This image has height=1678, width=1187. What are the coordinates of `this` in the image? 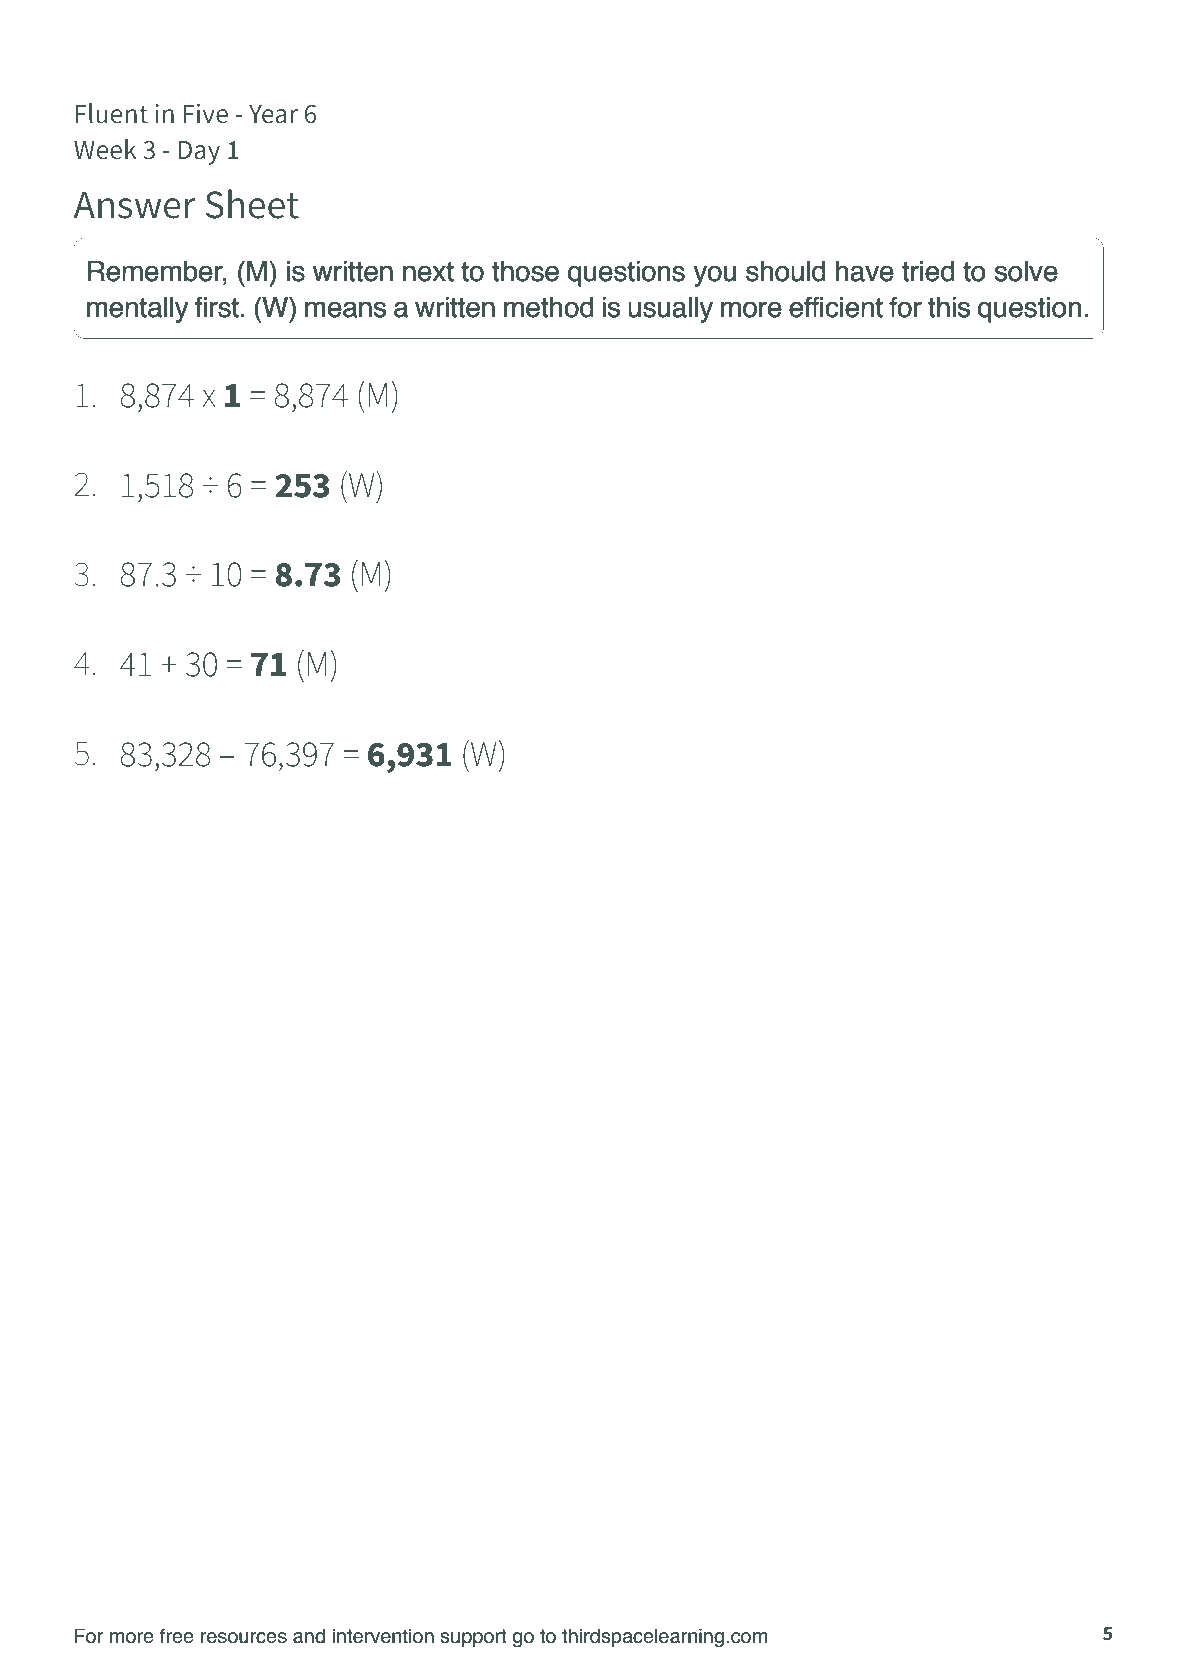 It's located at (949, 307).
